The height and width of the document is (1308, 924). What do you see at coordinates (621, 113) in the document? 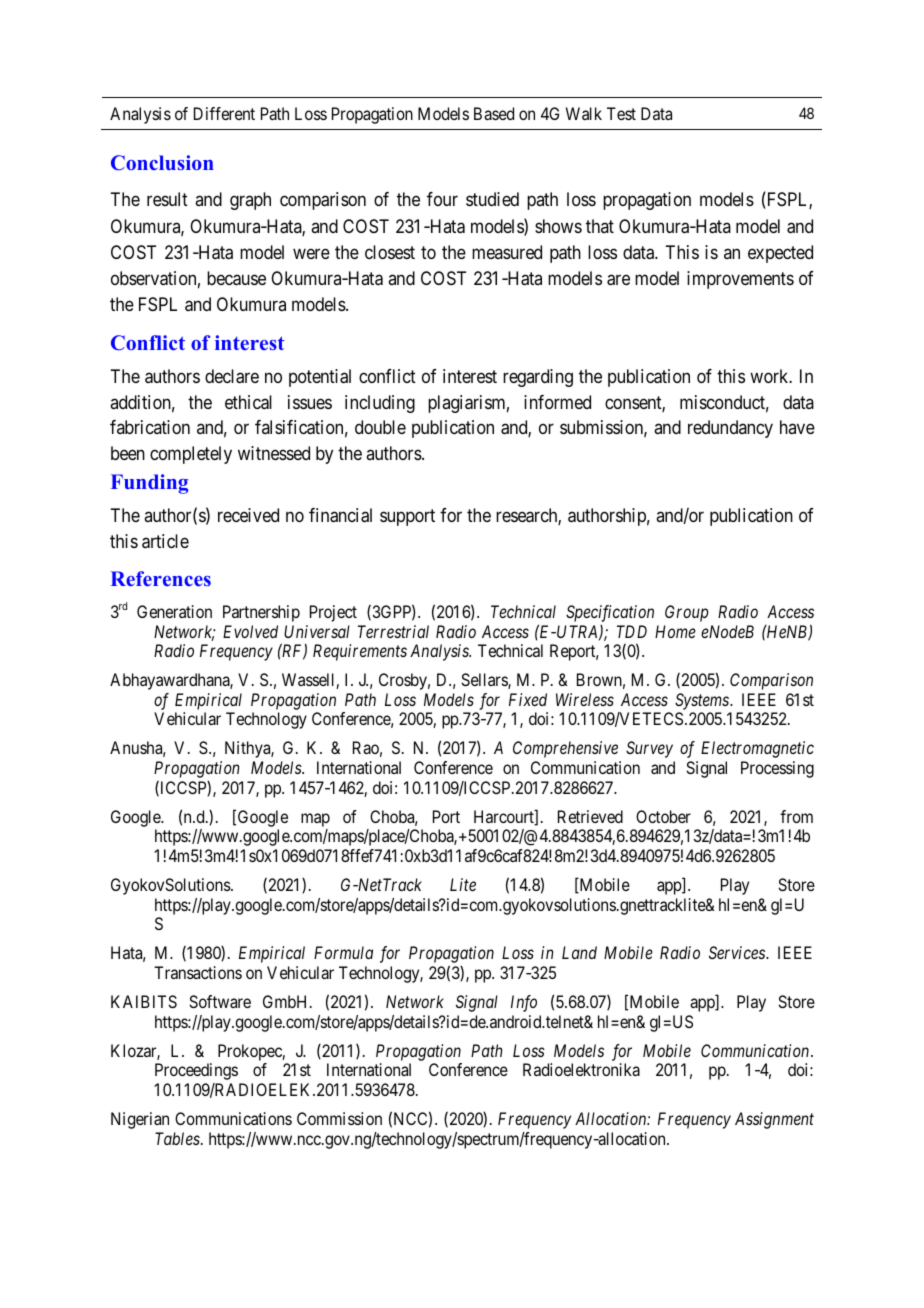
I see `Test` at bounding box center [621, 113].
